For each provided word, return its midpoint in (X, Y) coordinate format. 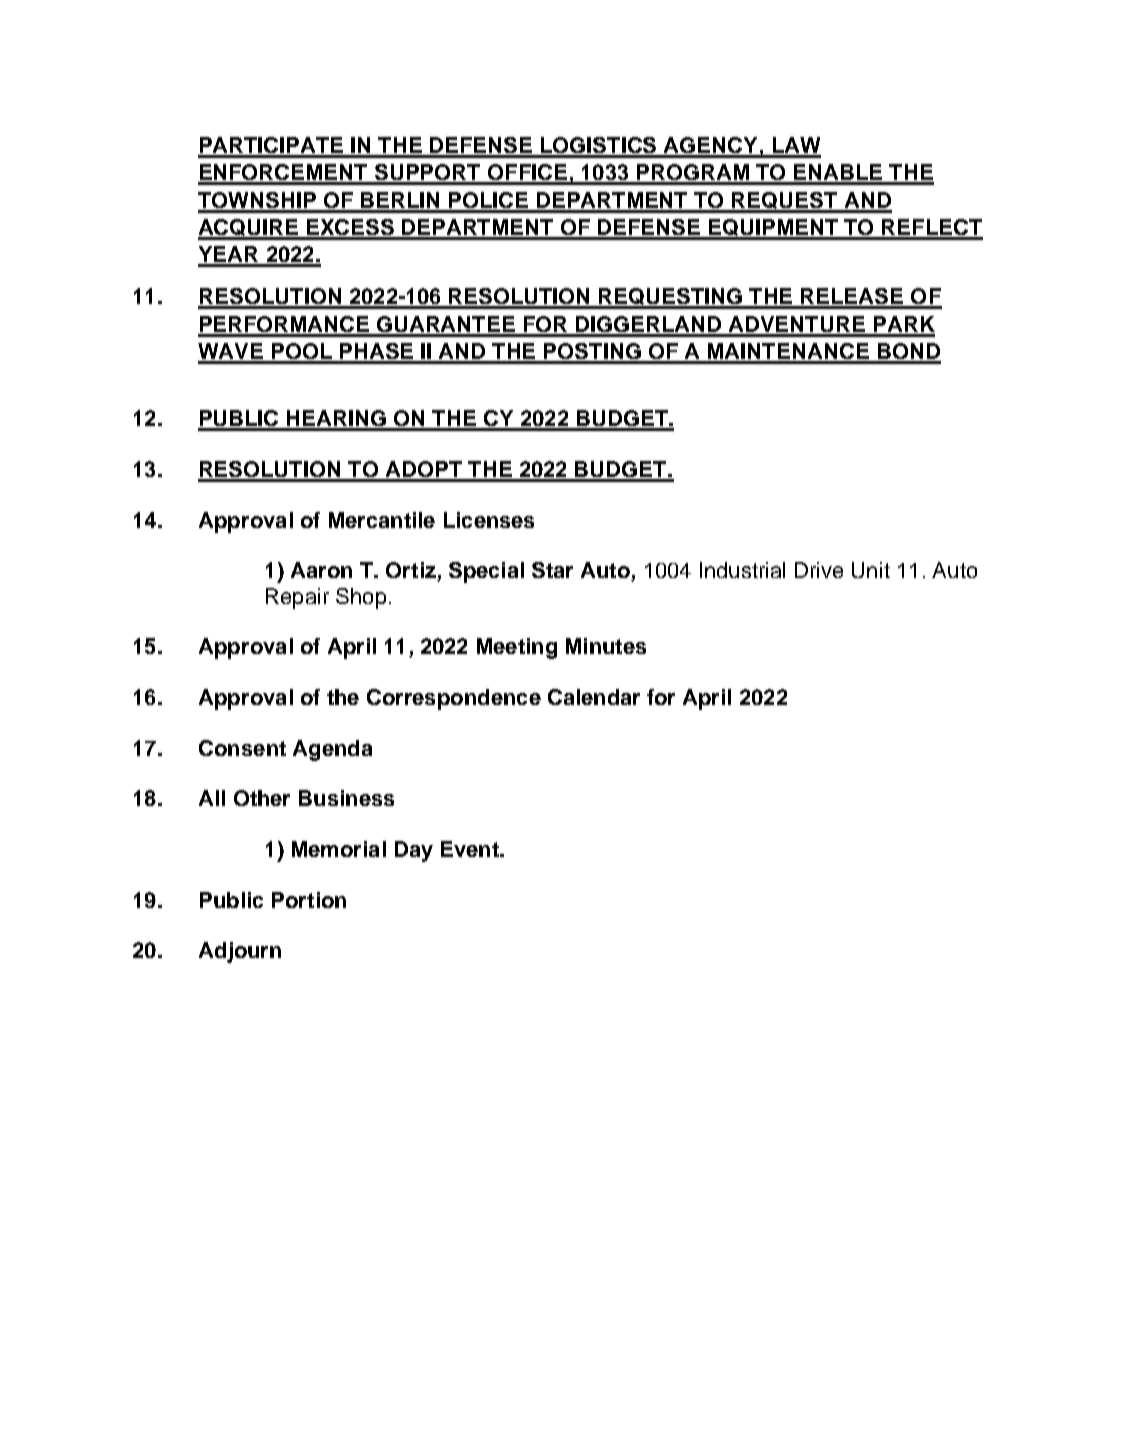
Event (471, 849)
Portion (309, 900)
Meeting (517, 648)
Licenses (489, 520)
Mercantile (382, 520)
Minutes (606, 646)
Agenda (332, 750)
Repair (297, 598)
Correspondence (454, 699)
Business (346, 798)
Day (414, 851)
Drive (819, 570)
